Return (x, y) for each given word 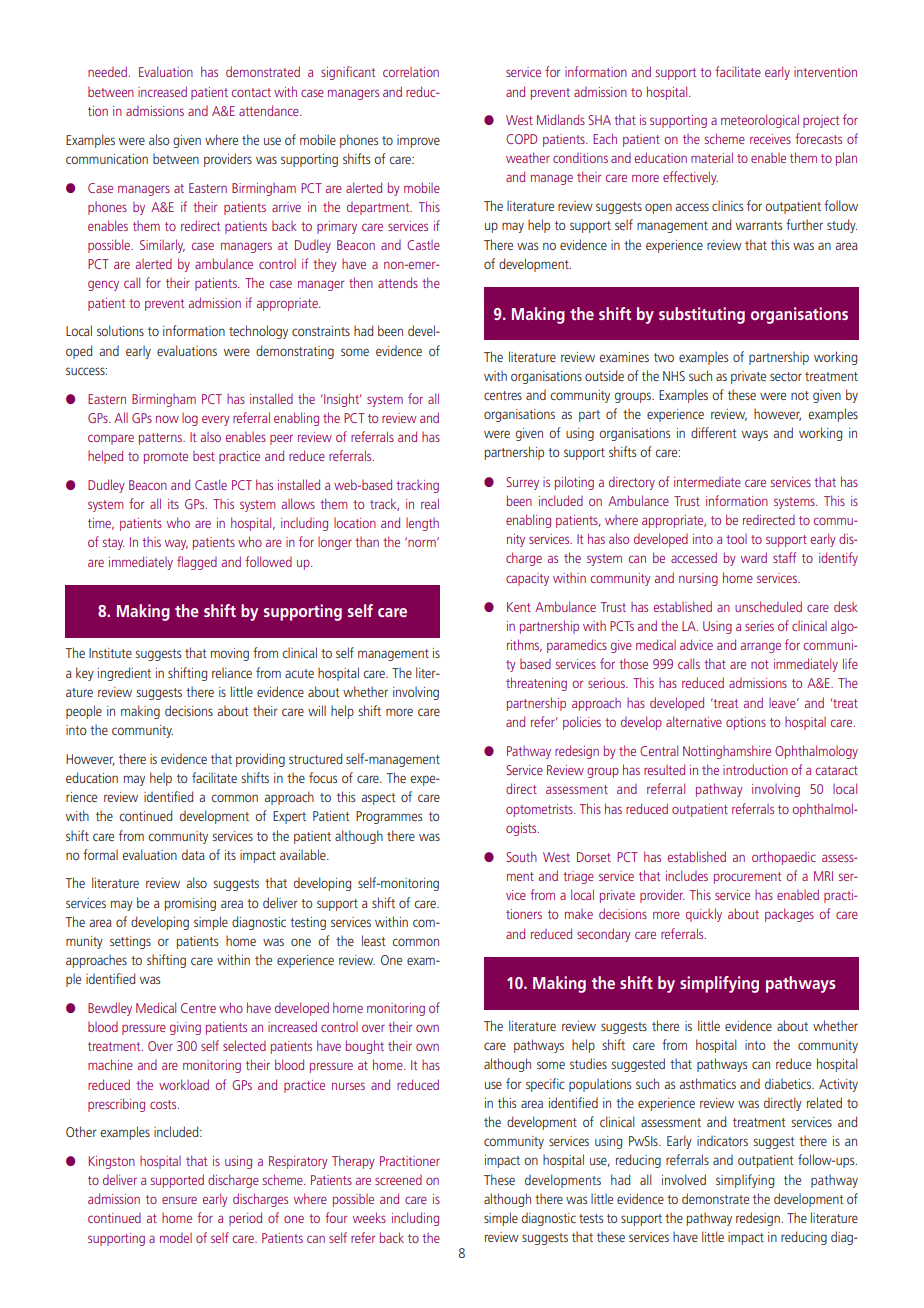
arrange (761, 647)
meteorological (760, 121)
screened (398, 1180)
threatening (536, 684)
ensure (179, 1200)
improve (418, 141)
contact (251, 92)
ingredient (124, 674)
